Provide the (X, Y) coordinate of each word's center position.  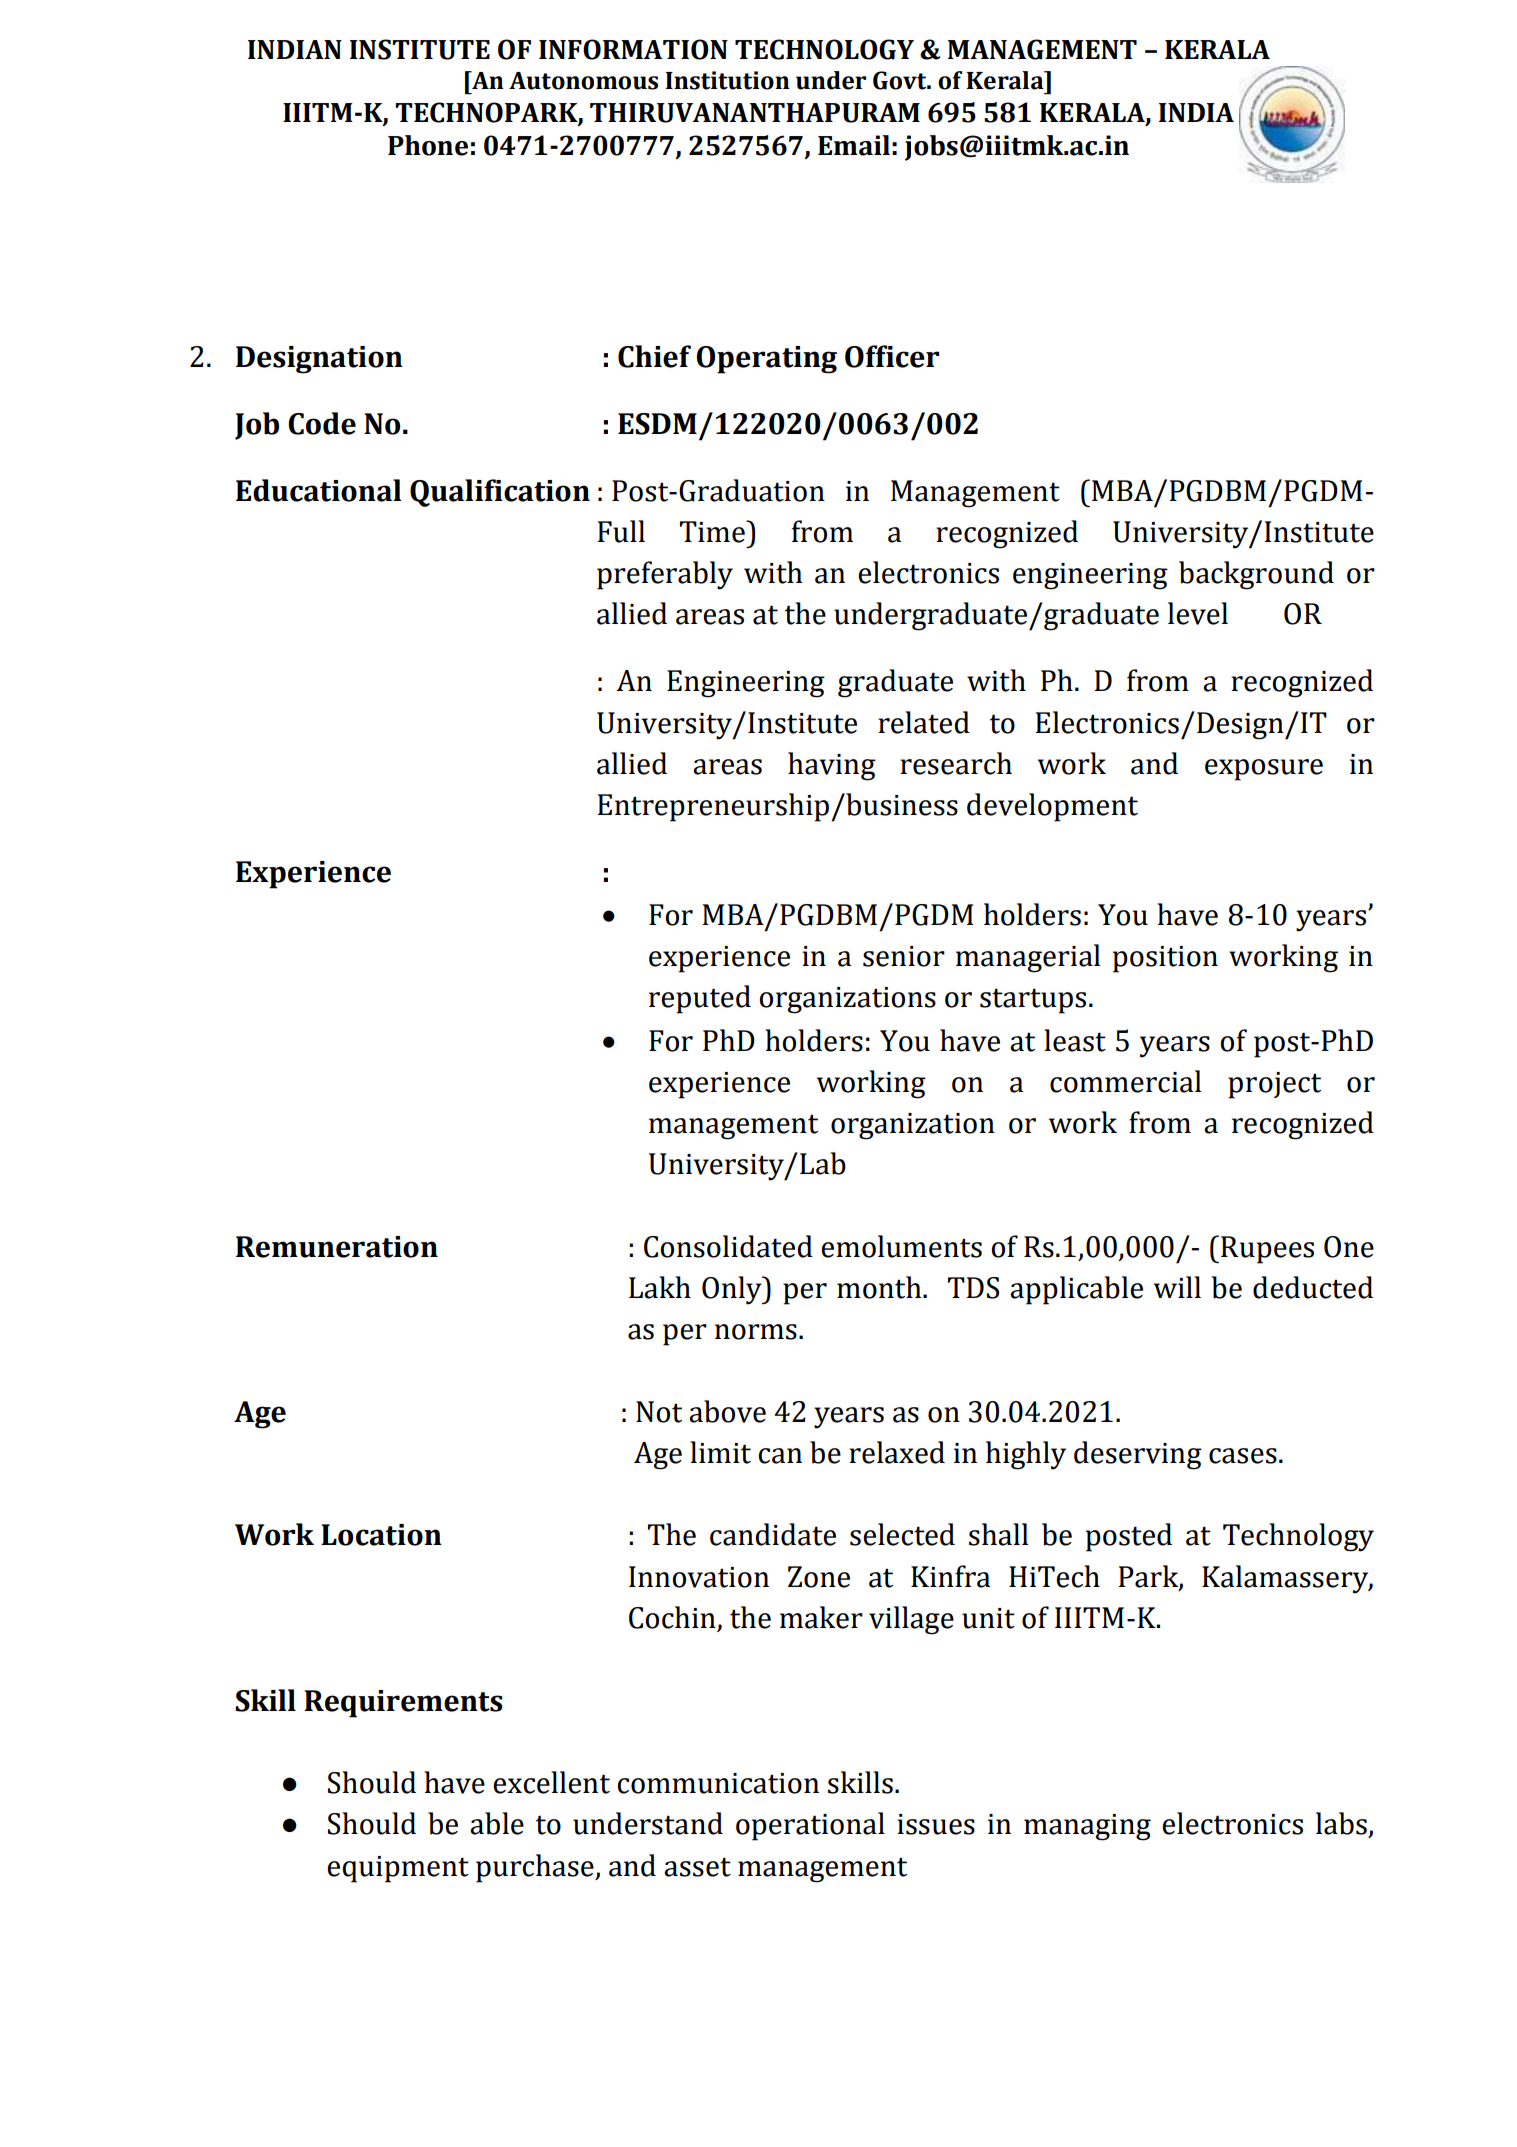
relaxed (897, 1452)
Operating (767, 360)
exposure (1264, 770)
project (1274, 1085)
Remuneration (337, 1247)
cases (1243, 1456)
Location (381, 1535)
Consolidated (728, 1246)
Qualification (500, 493)
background (1256, 575)
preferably (665, 575)
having (832, 766)
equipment (398, 1869)
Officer (892, 356)
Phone (428, 145)
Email (854, 145)
